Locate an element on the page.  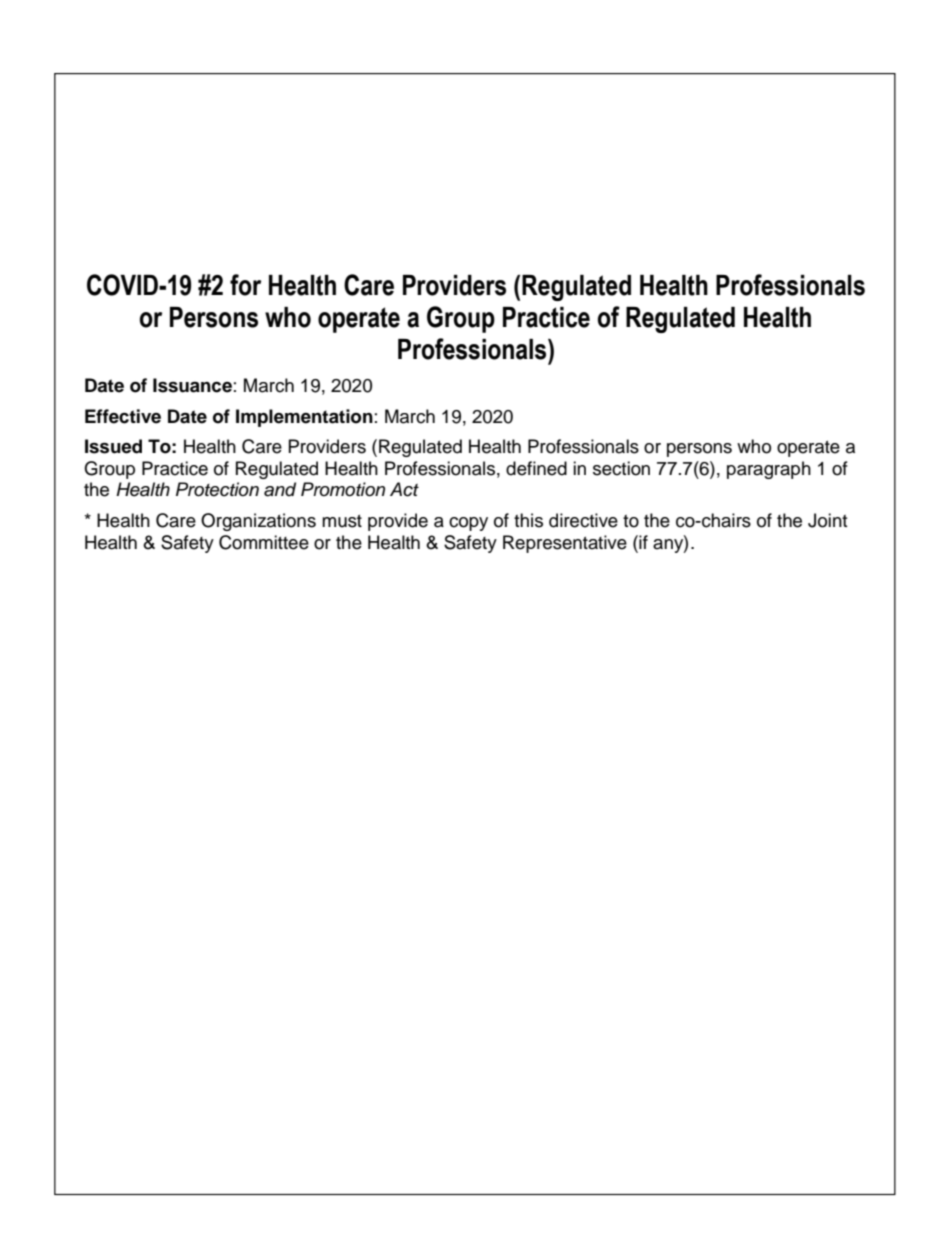
for is located at coordinates (245, 285).
